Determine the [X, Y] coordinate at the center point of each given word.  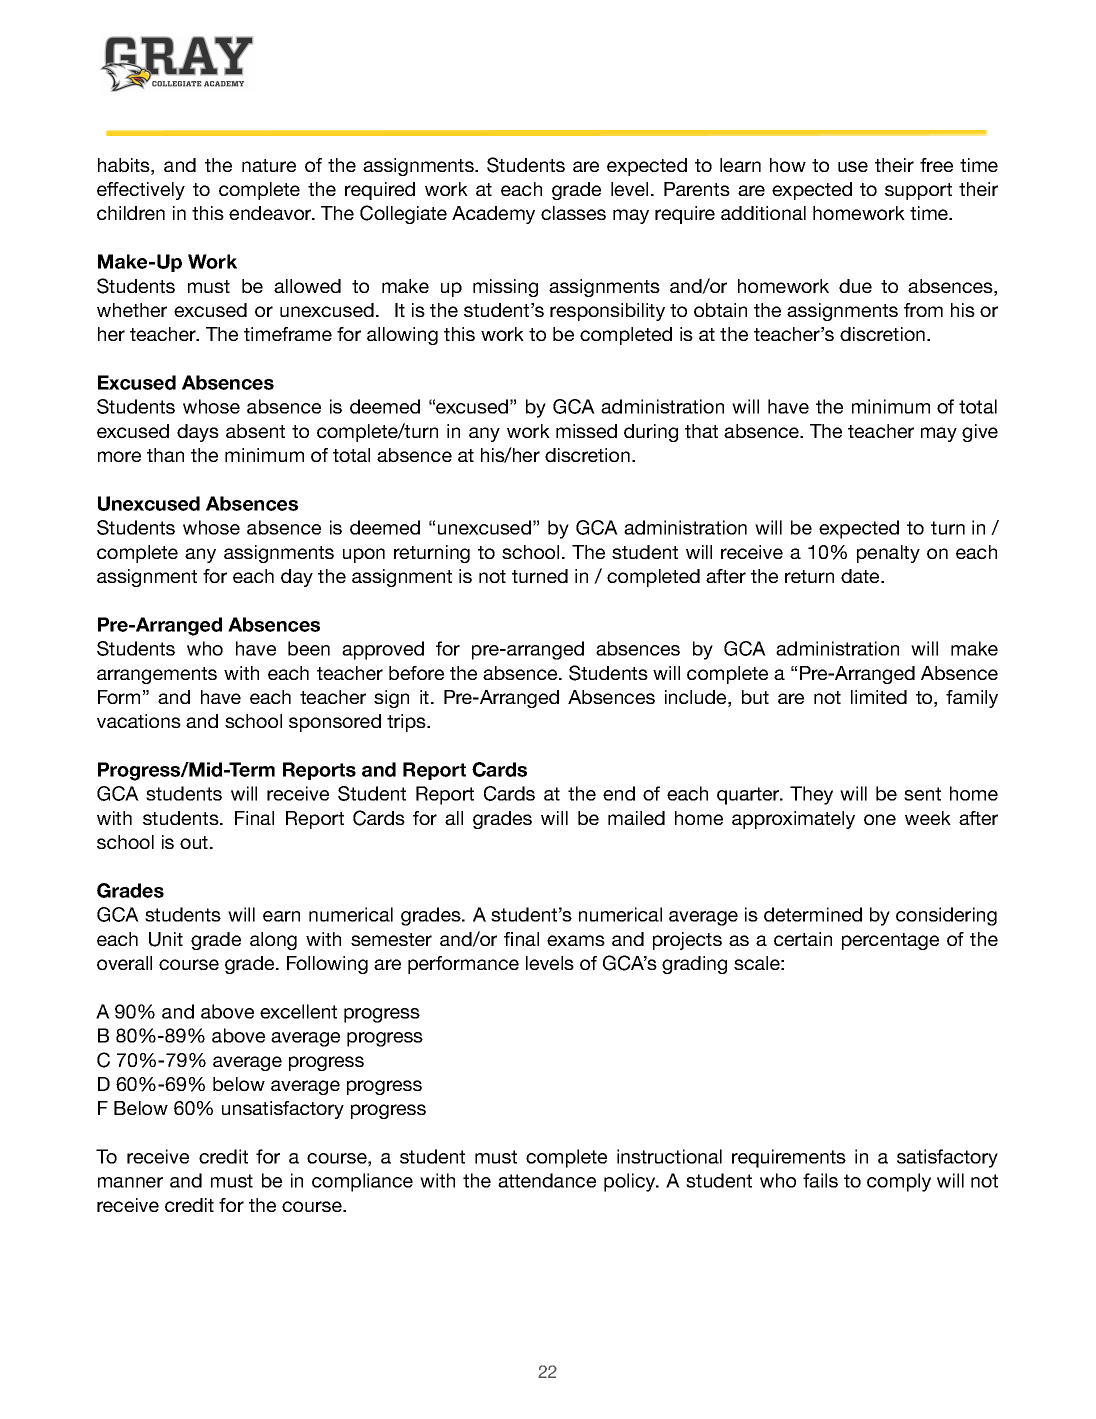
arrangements [157, 675]
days [198, 433]
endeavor [271, 213]
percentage [890, 941]
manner [130, 1182]
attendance [547, 1180]
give [980, 433]
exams [576, 940]
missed [586, 431]
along [273, 941]
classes [573, 213]
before [416, 673]
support [918, 191]
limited [879, 697]
